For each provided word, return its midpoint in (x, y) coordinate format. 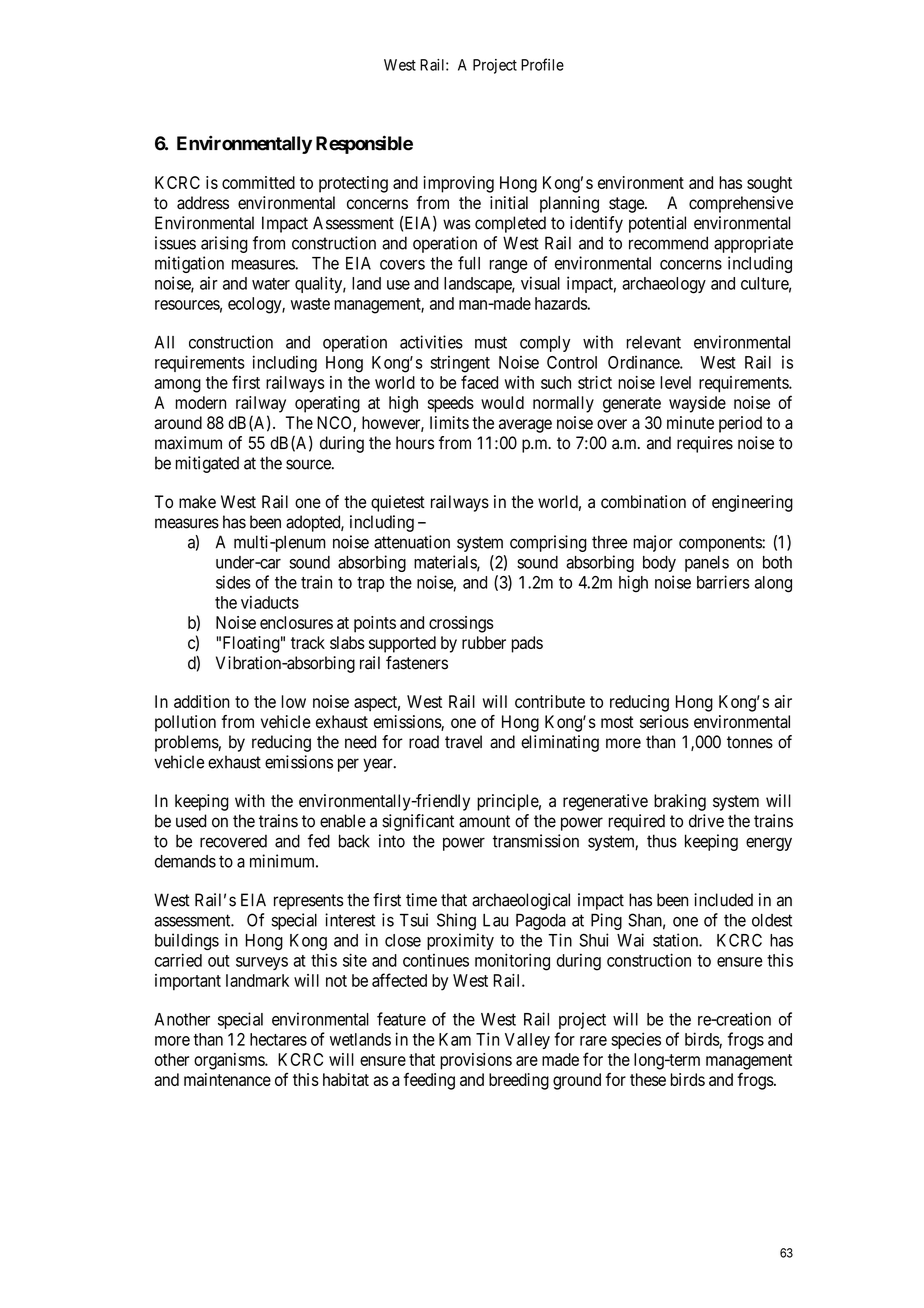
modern (200, 402)
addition (202, 701)
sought (769, 184)
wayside (697, 404)
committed (258, 182)
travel (463, 742)
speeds (451, 404)
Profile (542, 64)
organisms (230, 1061)
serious (664, 721)
